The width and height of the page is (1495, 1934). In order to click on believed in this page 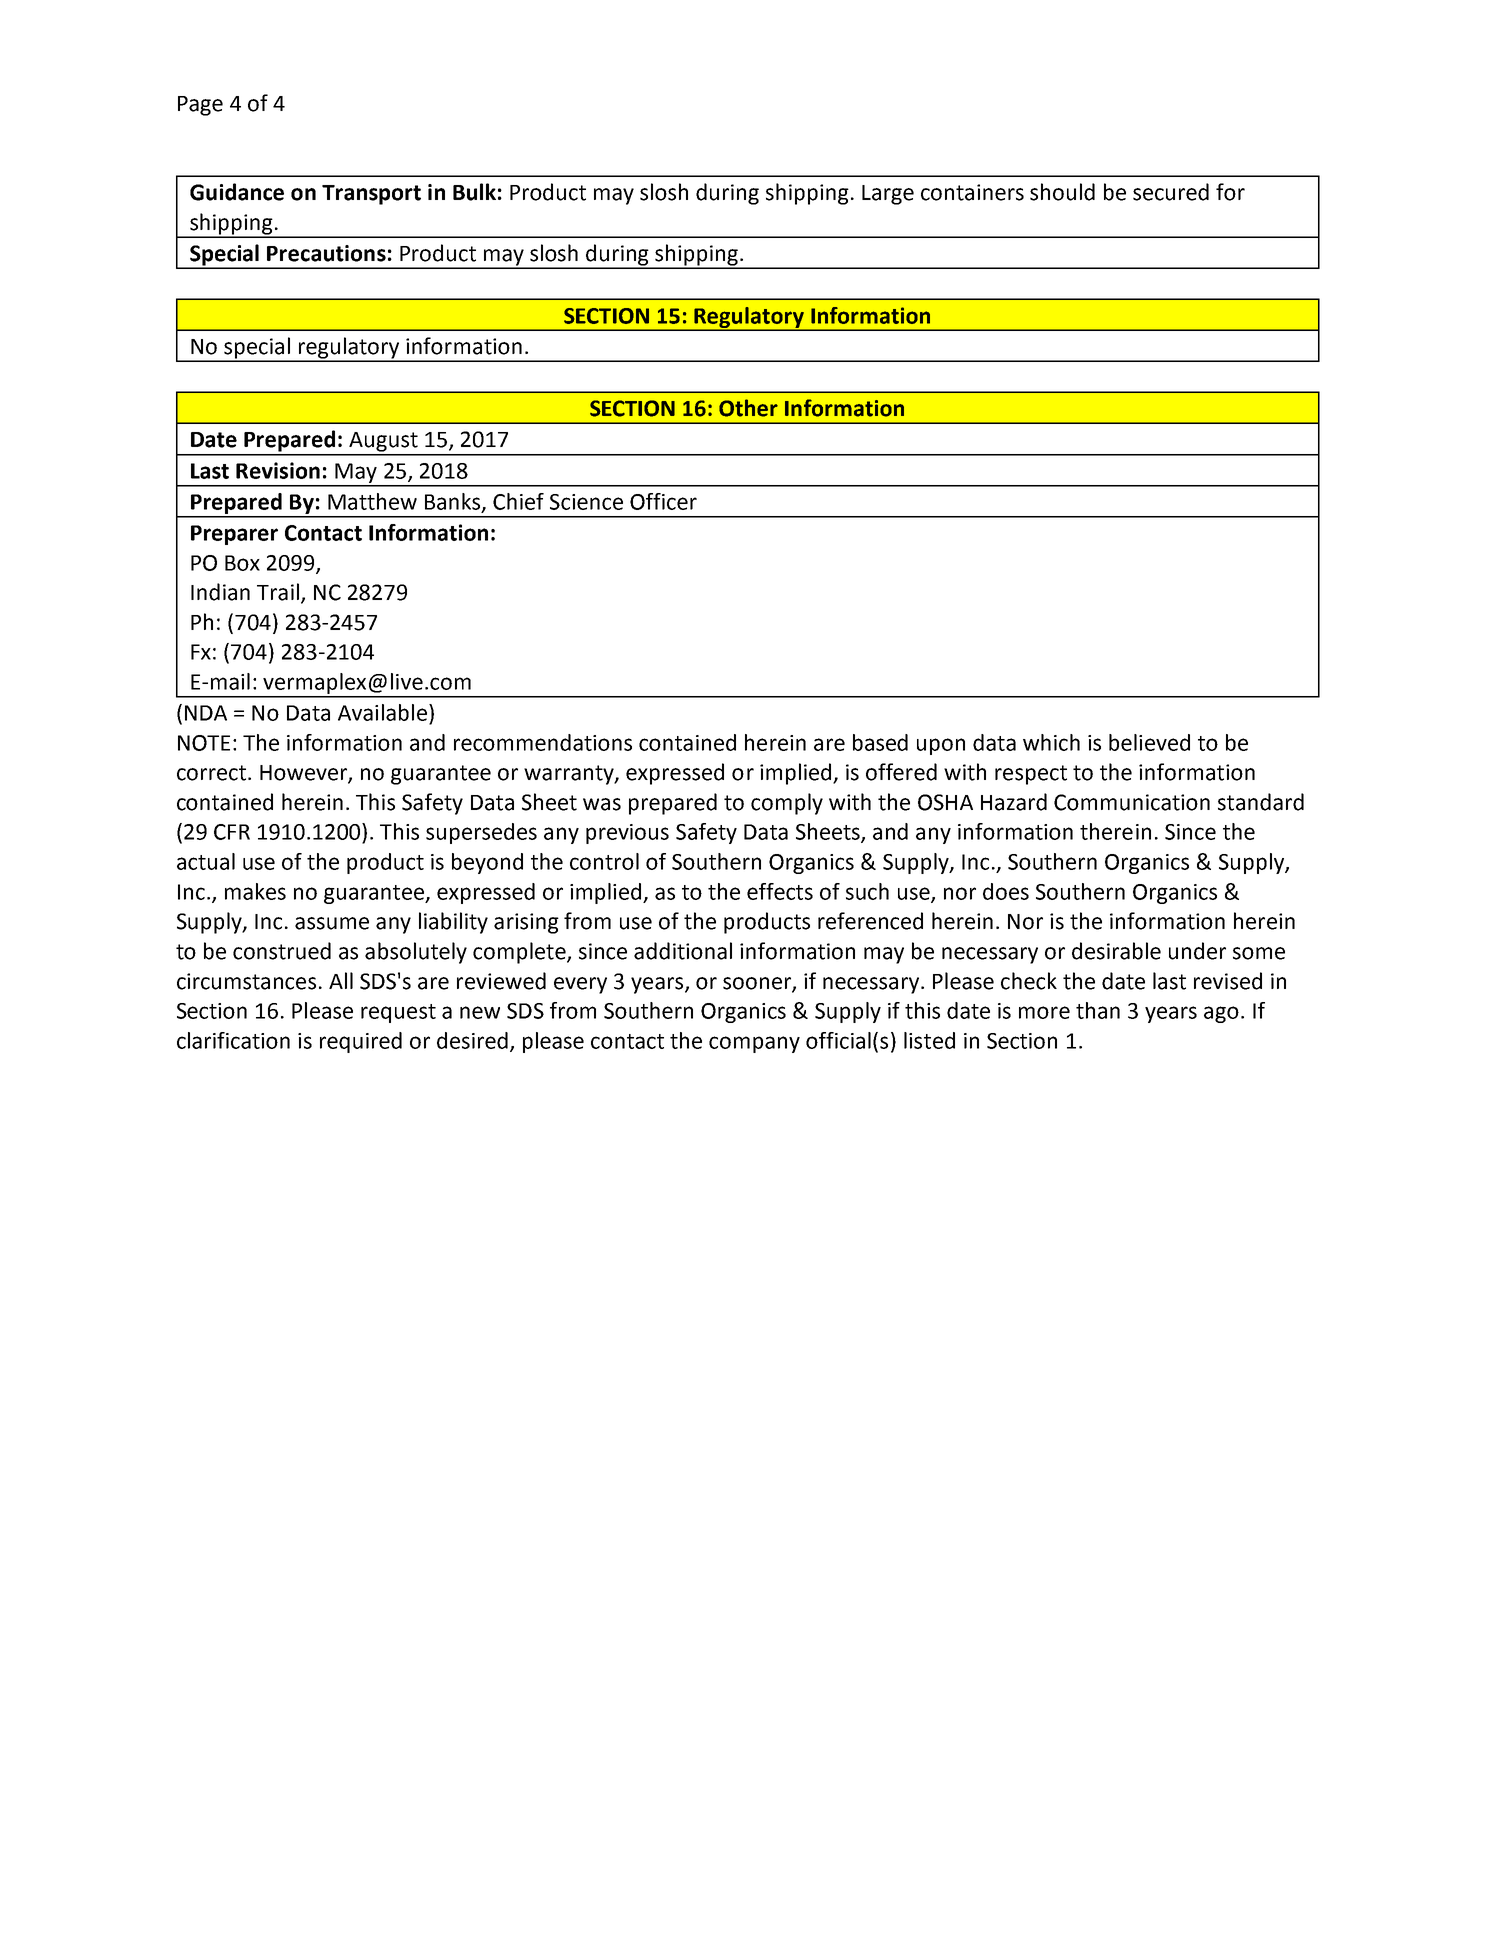, I will do `click(1149, 742)`.
